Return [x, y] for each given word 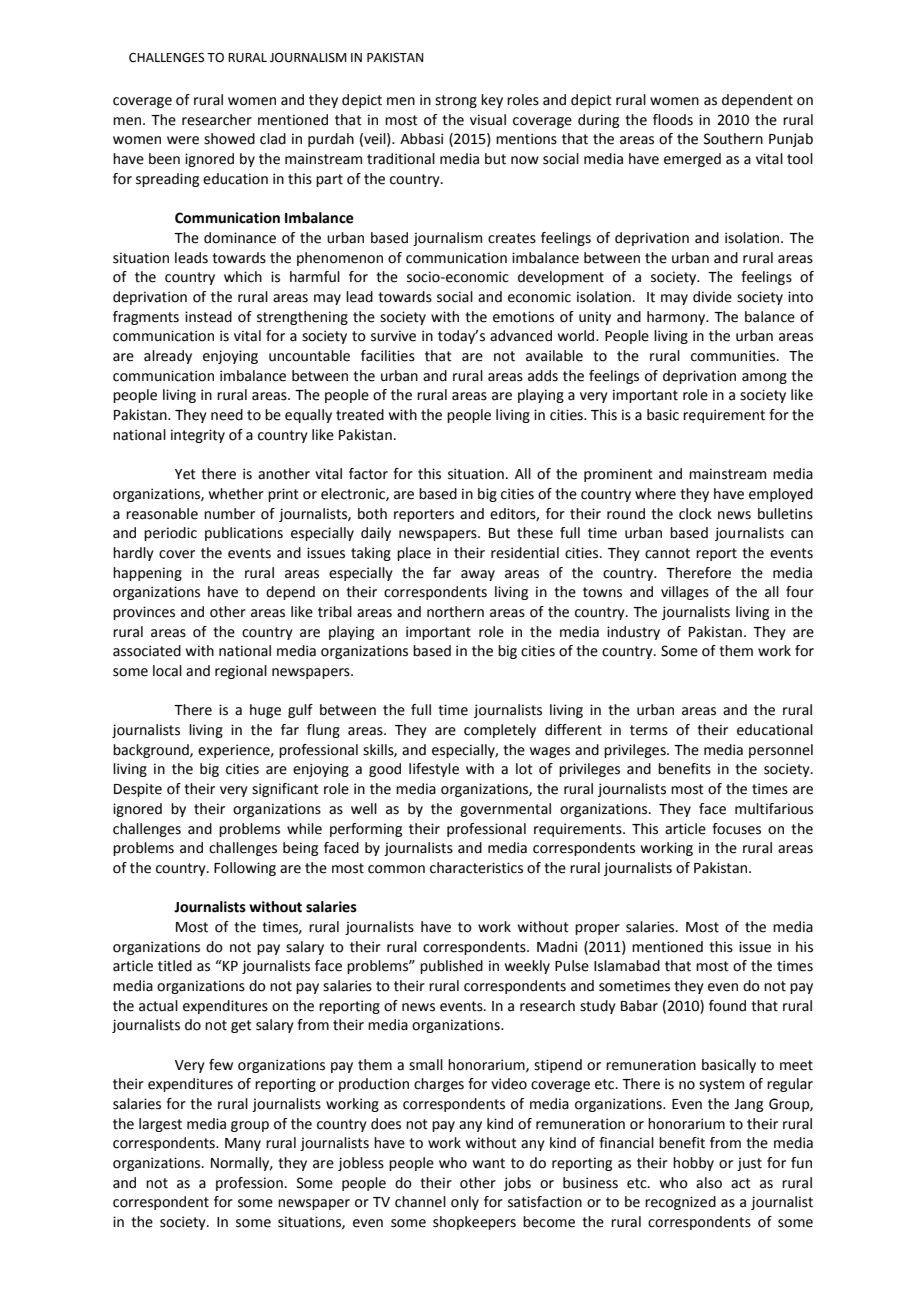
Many [243, 1144]
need [227, 415]
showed [229, 139]
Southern [733, 139]
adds [543, 376]
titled [175, 966]
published [451, 967]
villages [685, 593]
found [727, 1006]
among [764, 378]
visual [488, 120]
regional [241, 672]
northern [455, 612]
